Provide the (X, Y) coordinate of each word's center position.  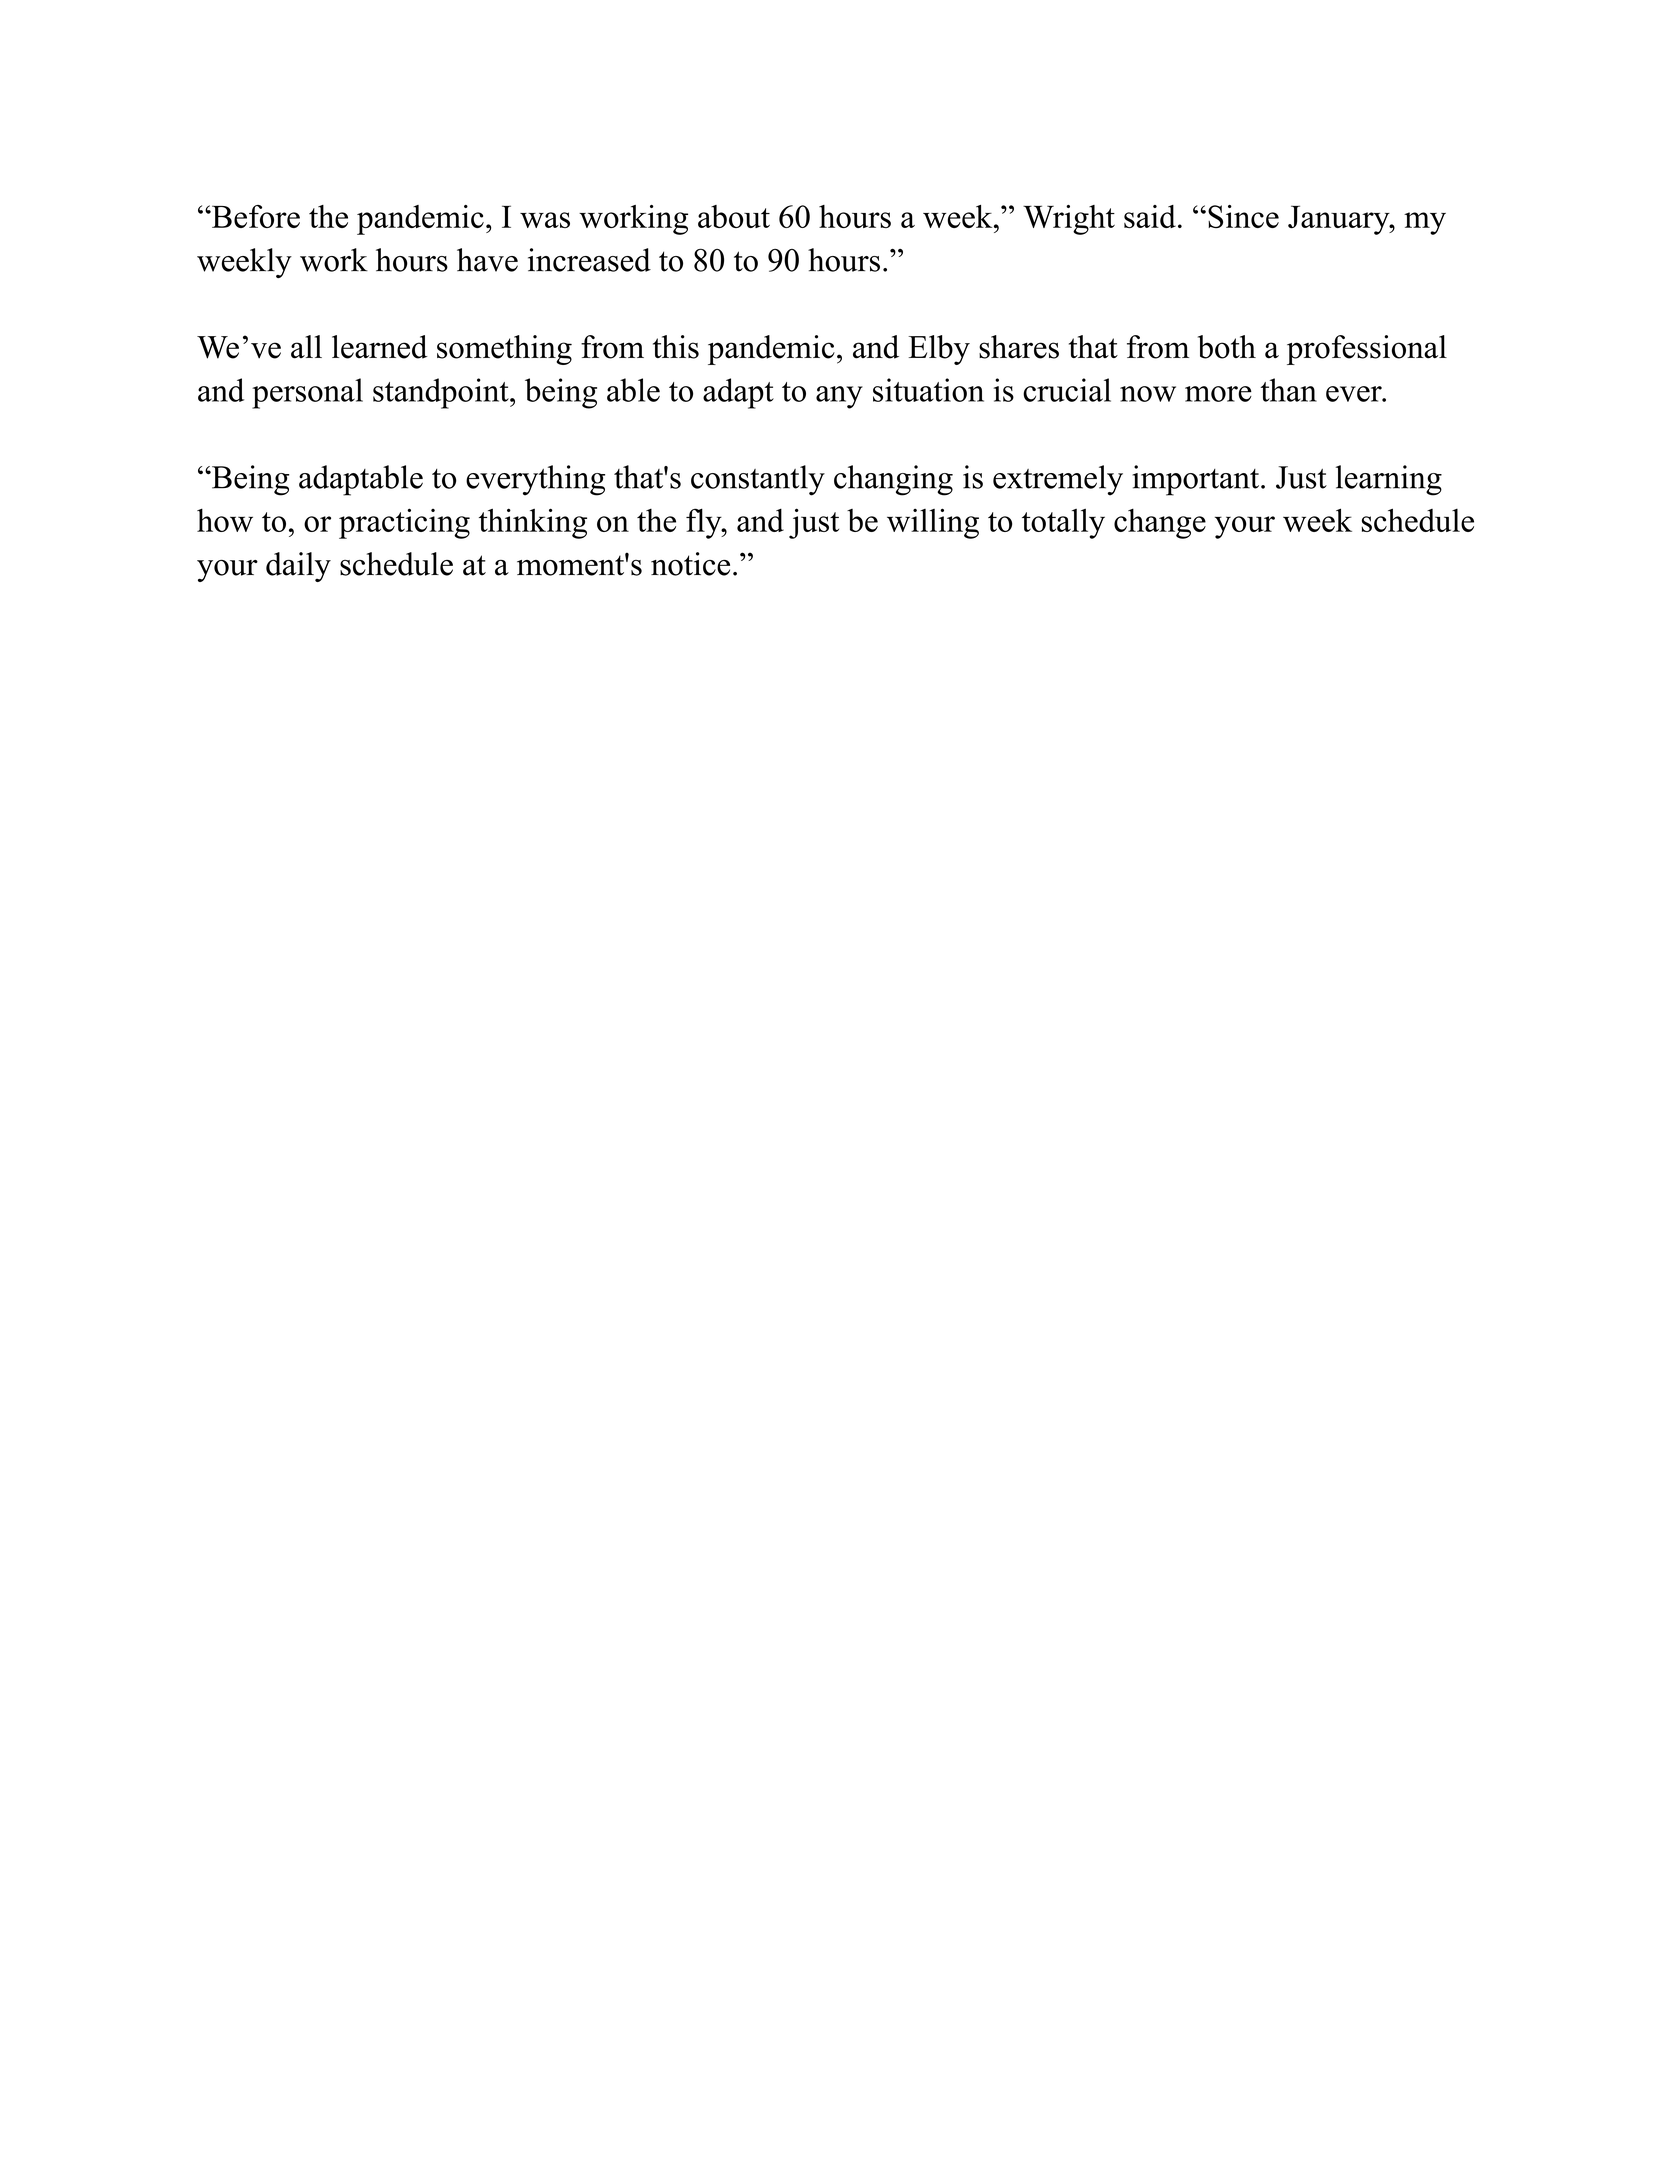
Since (1243, 216)
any (839, 397)
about (734, 216)
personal (307, 393)
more (1218, 394)
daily (298, 567)
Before (255, 216)
